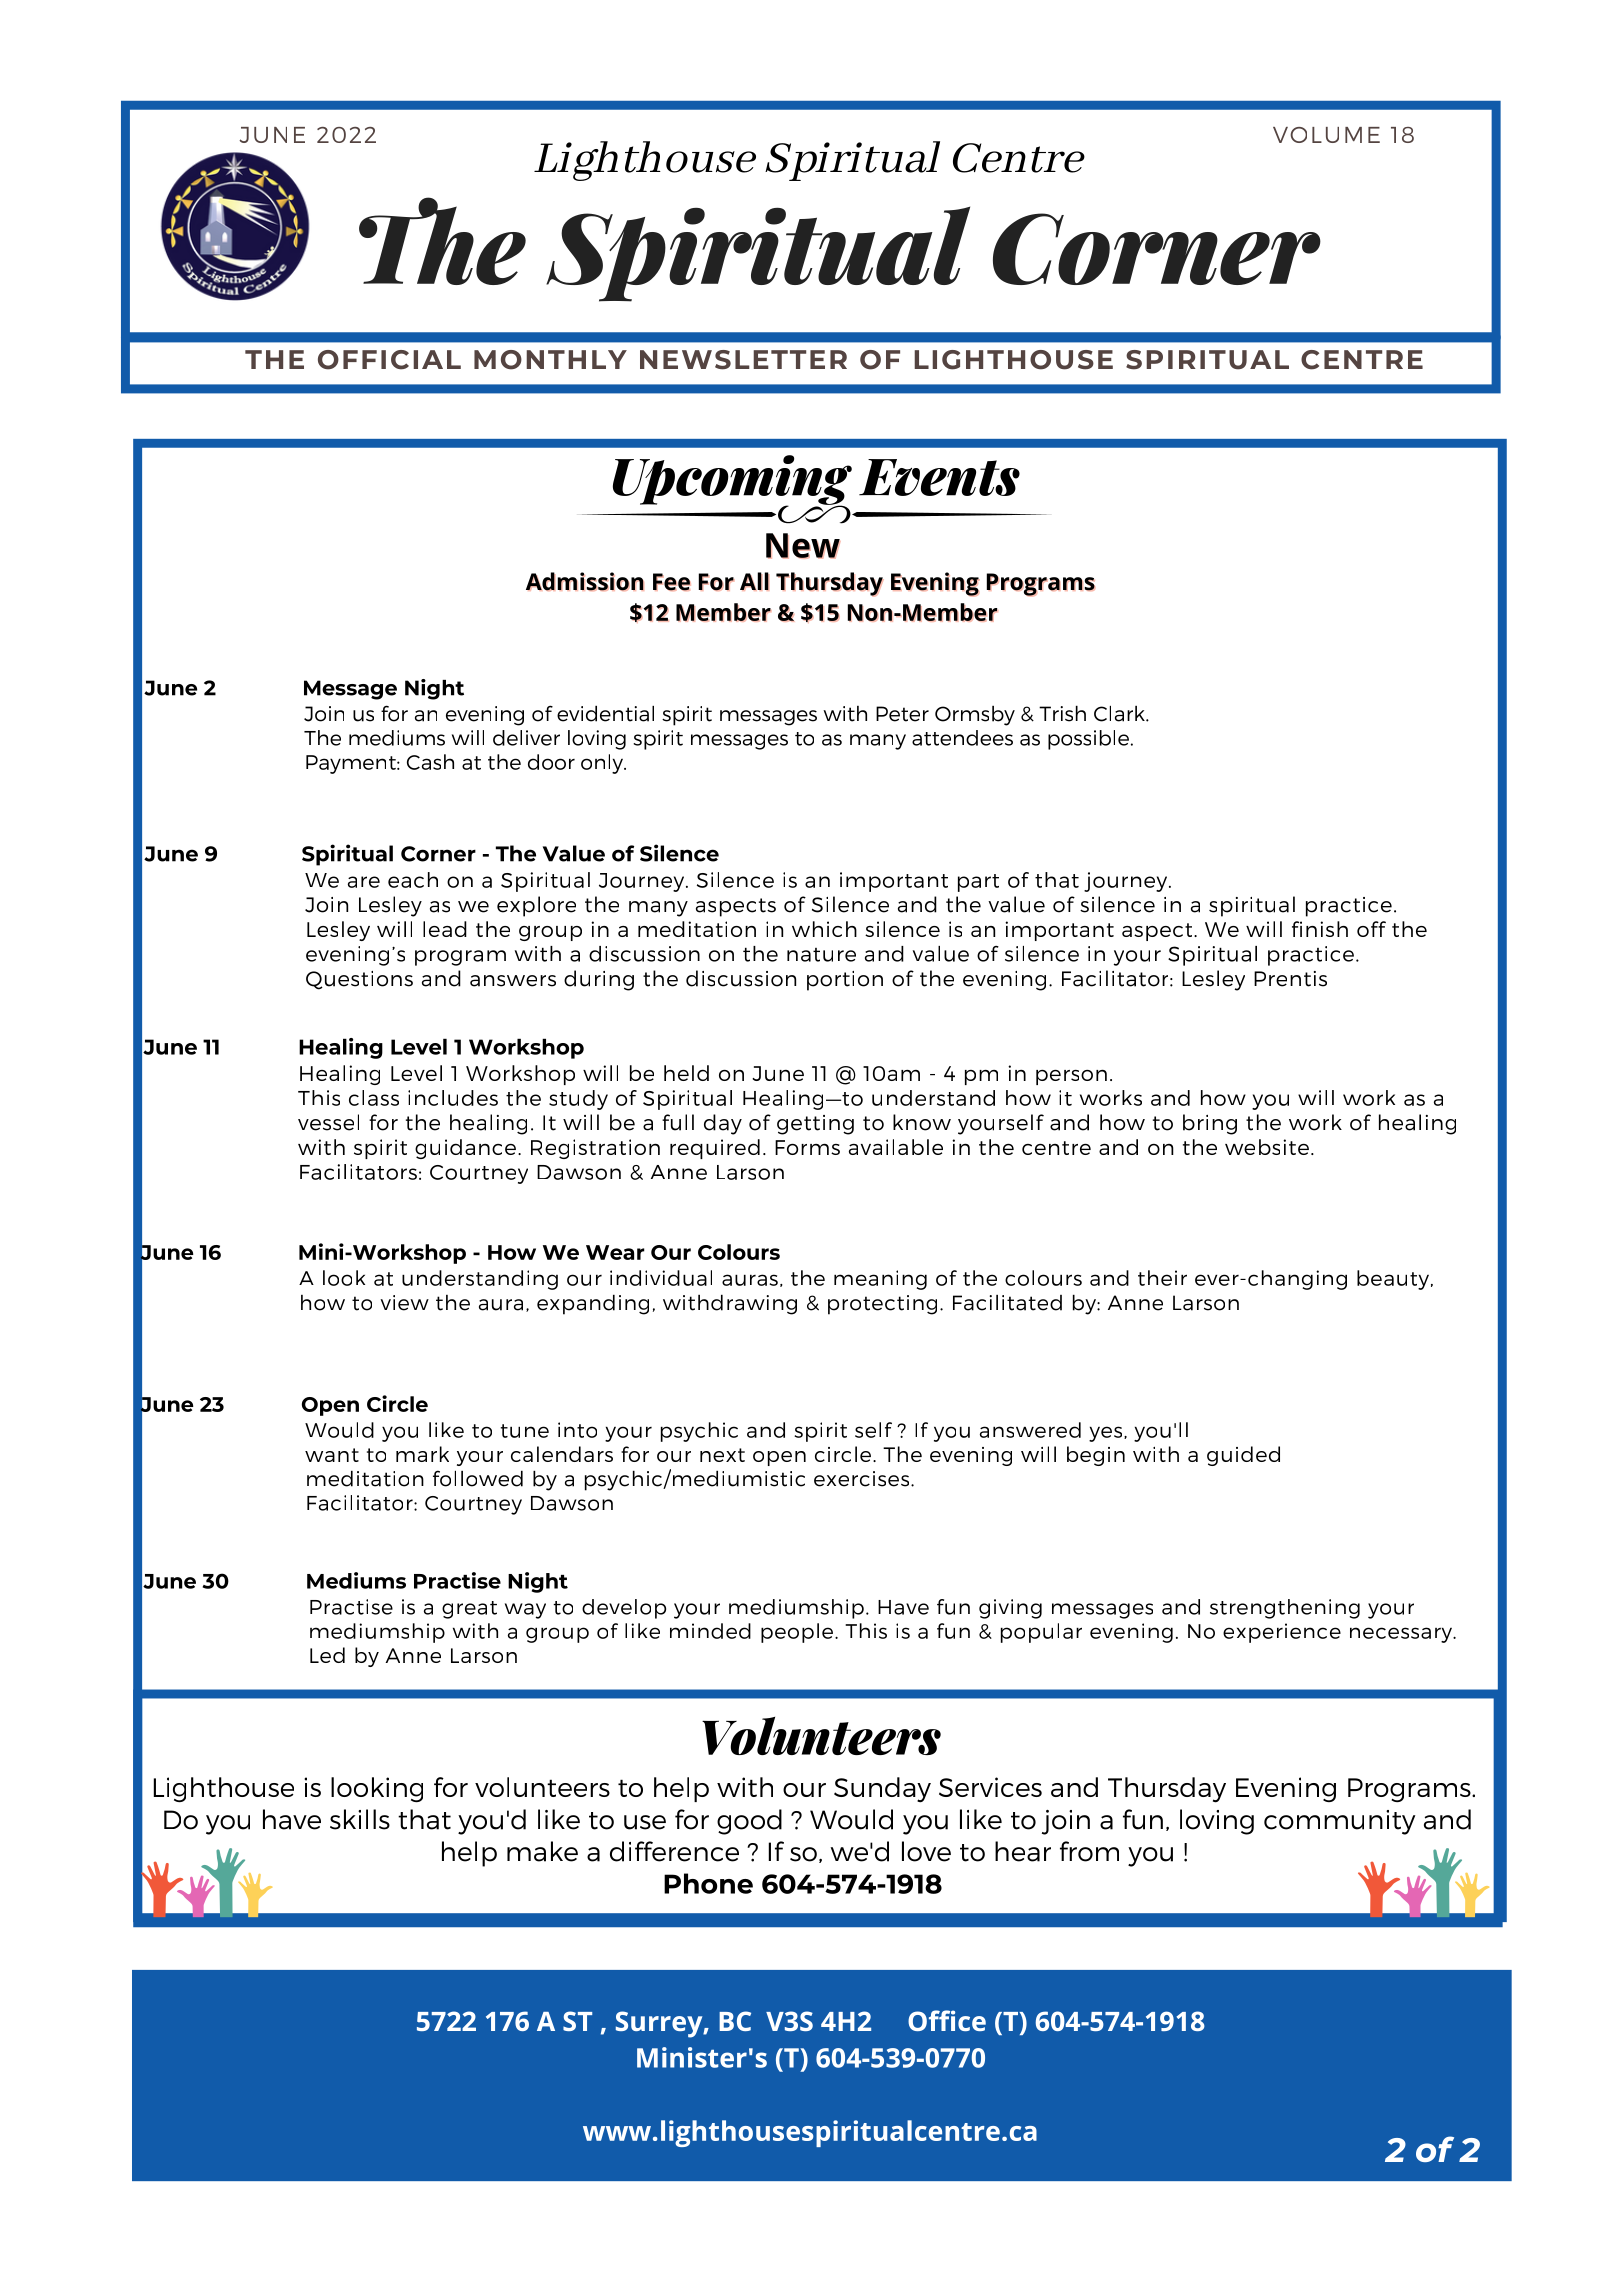 Image resolution: width=1612 pixels, height=2278 pixels. What do you see at coordinates (453, 1098) in the image?
I see `includes` at bounding box center [453, 1098].
